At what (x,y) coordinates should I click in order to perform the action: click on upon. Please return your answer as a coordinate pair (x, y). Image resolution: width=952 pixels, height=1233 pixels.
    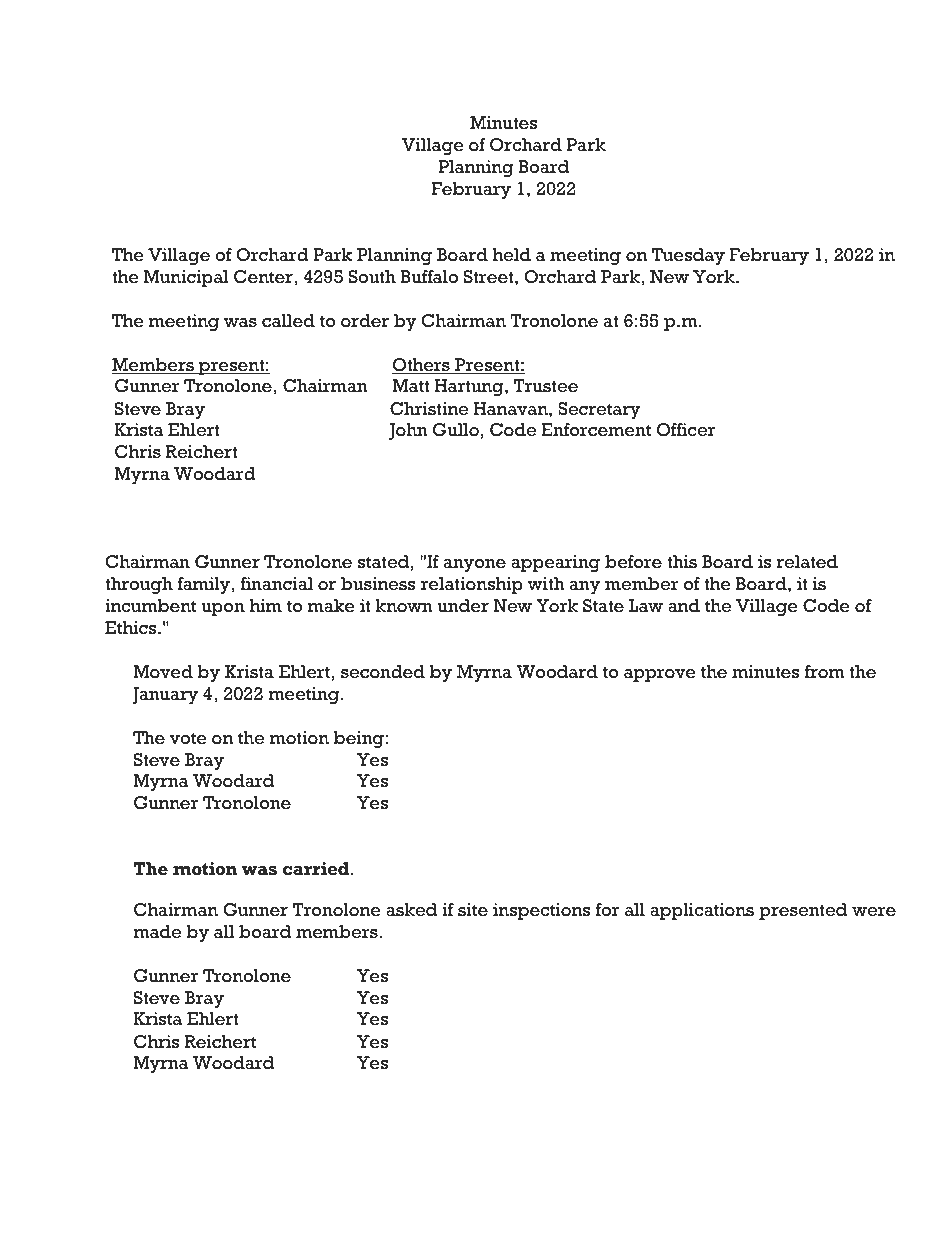
    Looking at the image, I should click on (223, 609).
